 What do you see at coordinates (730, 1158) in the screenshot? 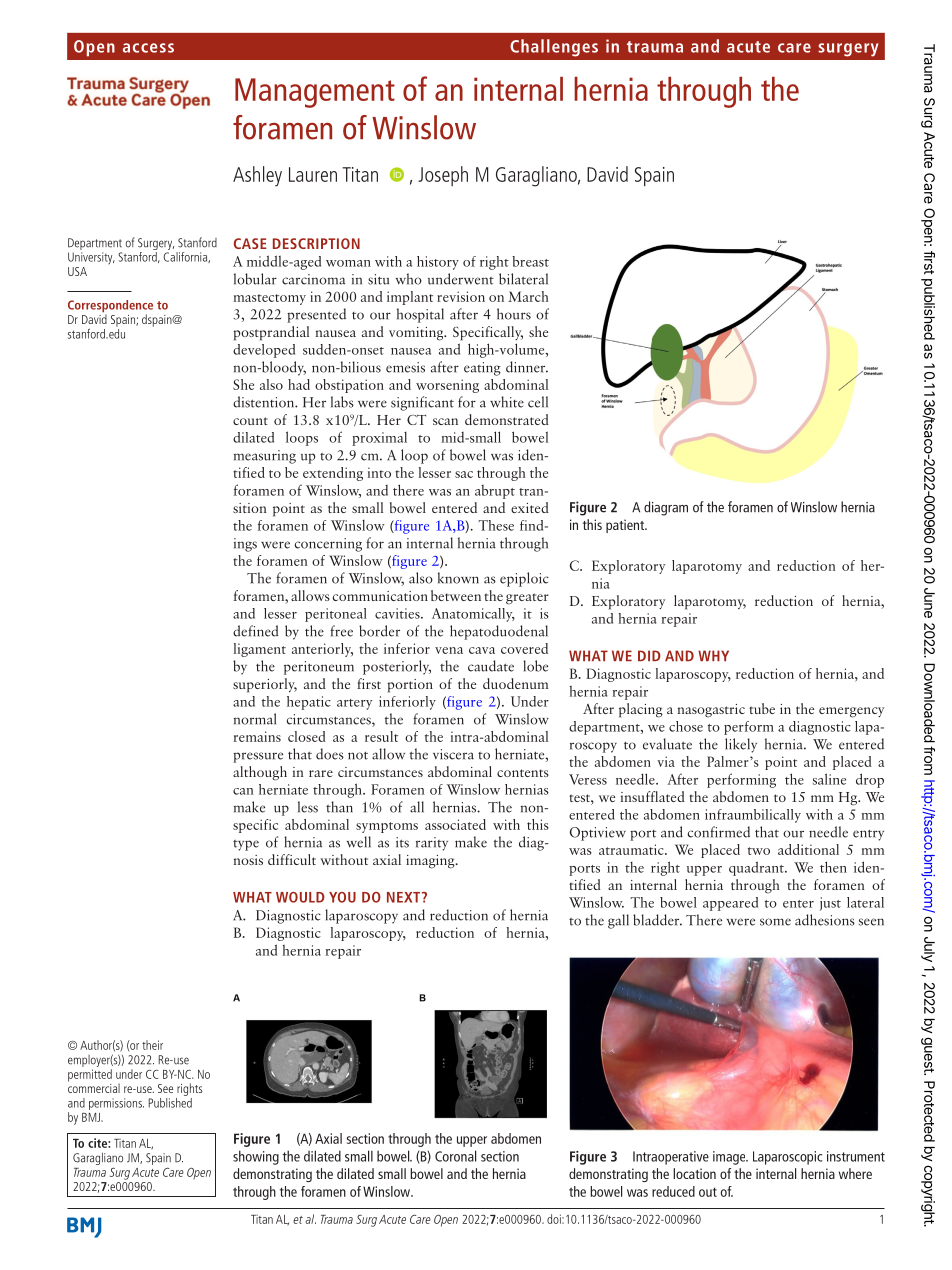
I see `image` at bounding box center [730, 1158].
